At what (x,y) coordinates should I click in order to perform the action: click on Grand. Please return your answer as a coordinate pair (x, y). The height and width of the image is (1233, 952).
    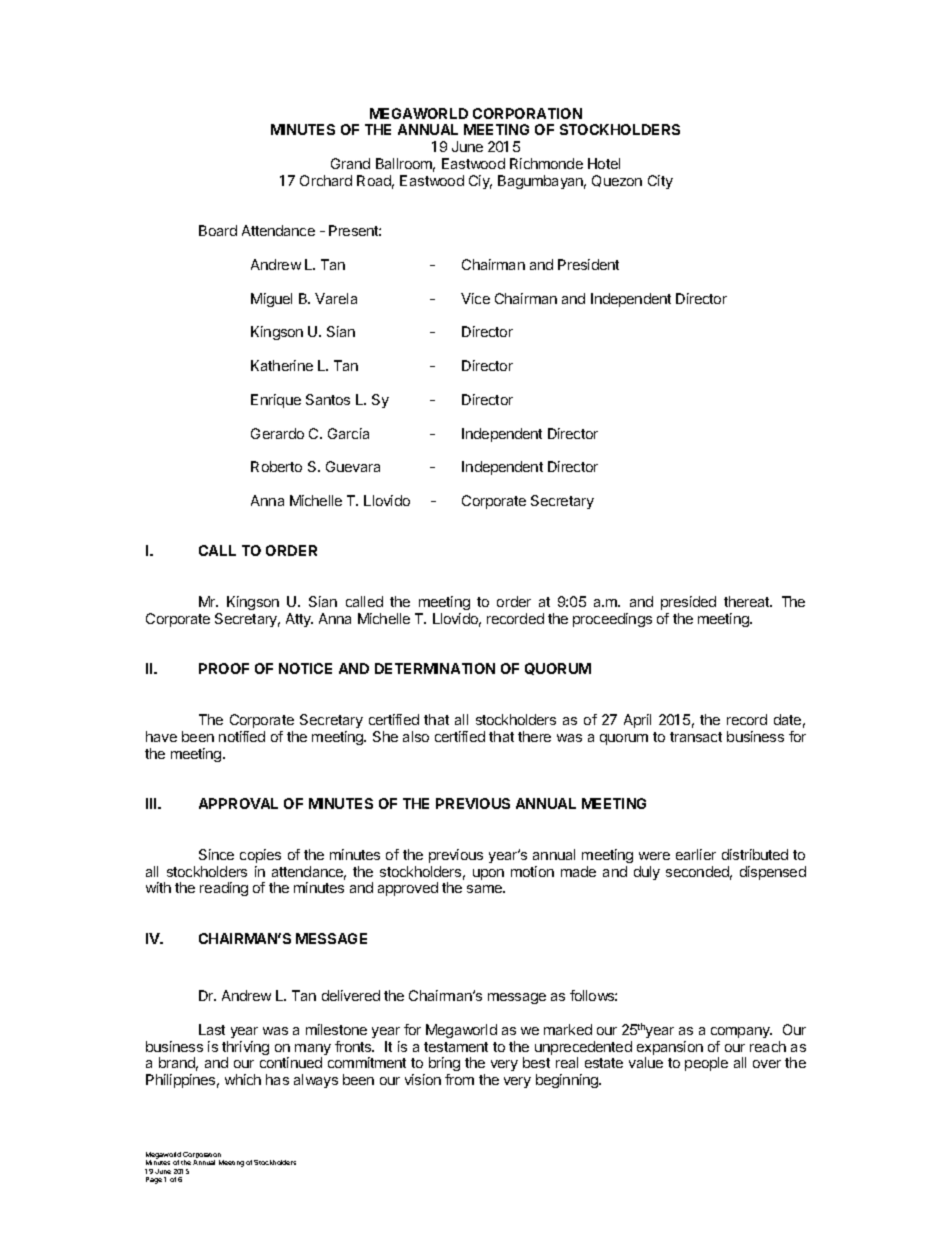
    Looking at the image, I should click on (350, 163).
